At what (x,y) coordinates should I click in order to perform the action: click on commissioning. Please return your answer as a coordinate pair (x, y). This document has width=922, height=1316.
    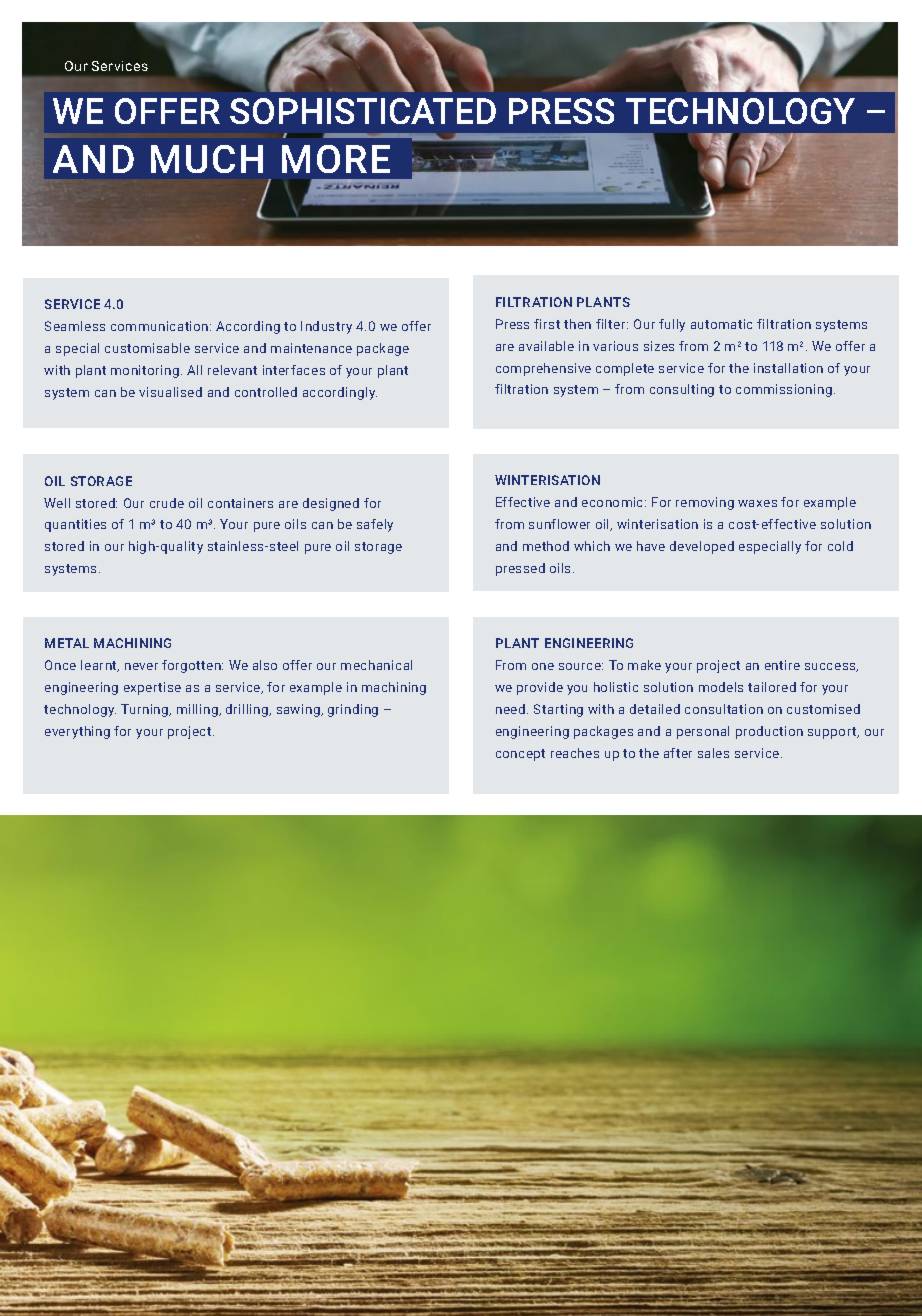
    Looking at the image, I should click on (784, 390).
